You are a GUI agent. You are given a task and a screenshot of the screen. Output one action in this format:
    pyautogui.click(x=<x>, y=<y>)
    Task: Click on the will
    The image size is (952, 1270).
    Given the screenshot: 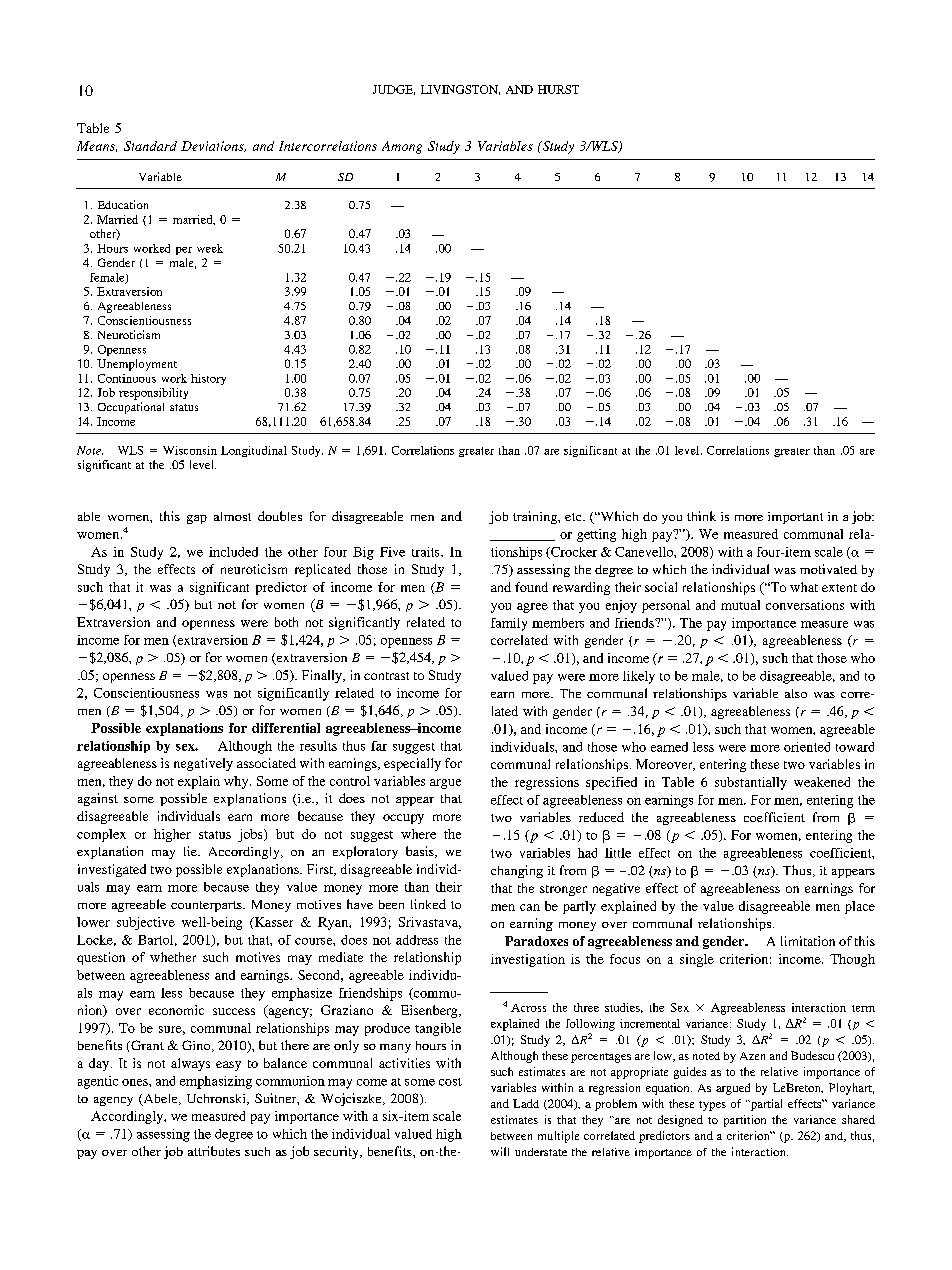 What is the action you would take?
    pyautogui.click(x=500, y=1151)
